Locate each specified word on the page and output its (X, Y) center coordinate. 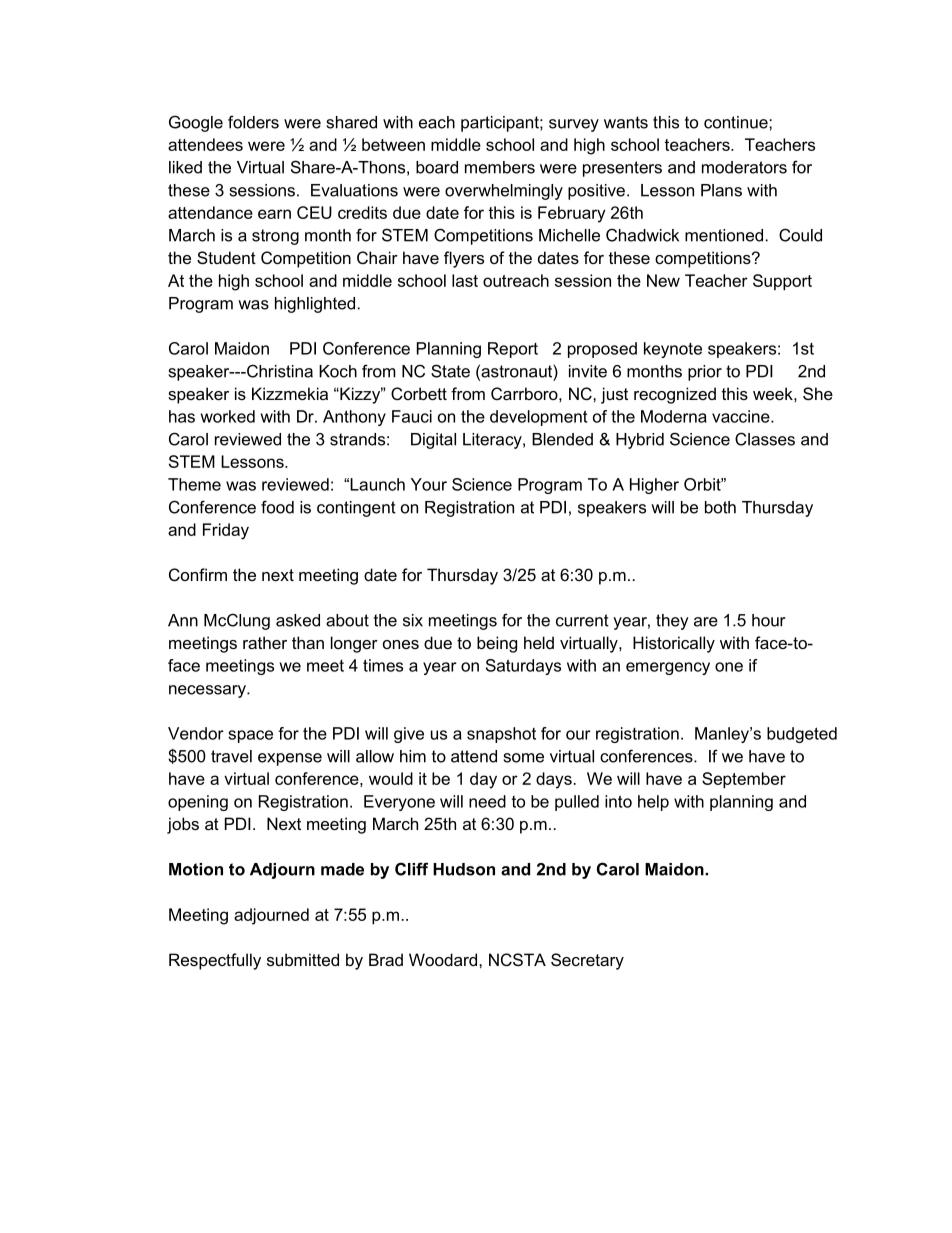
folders (253, 122)
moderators (744, 167)
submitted (303, 959)
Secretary (587, 961)
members (500, 167)
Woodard (443, 959)
